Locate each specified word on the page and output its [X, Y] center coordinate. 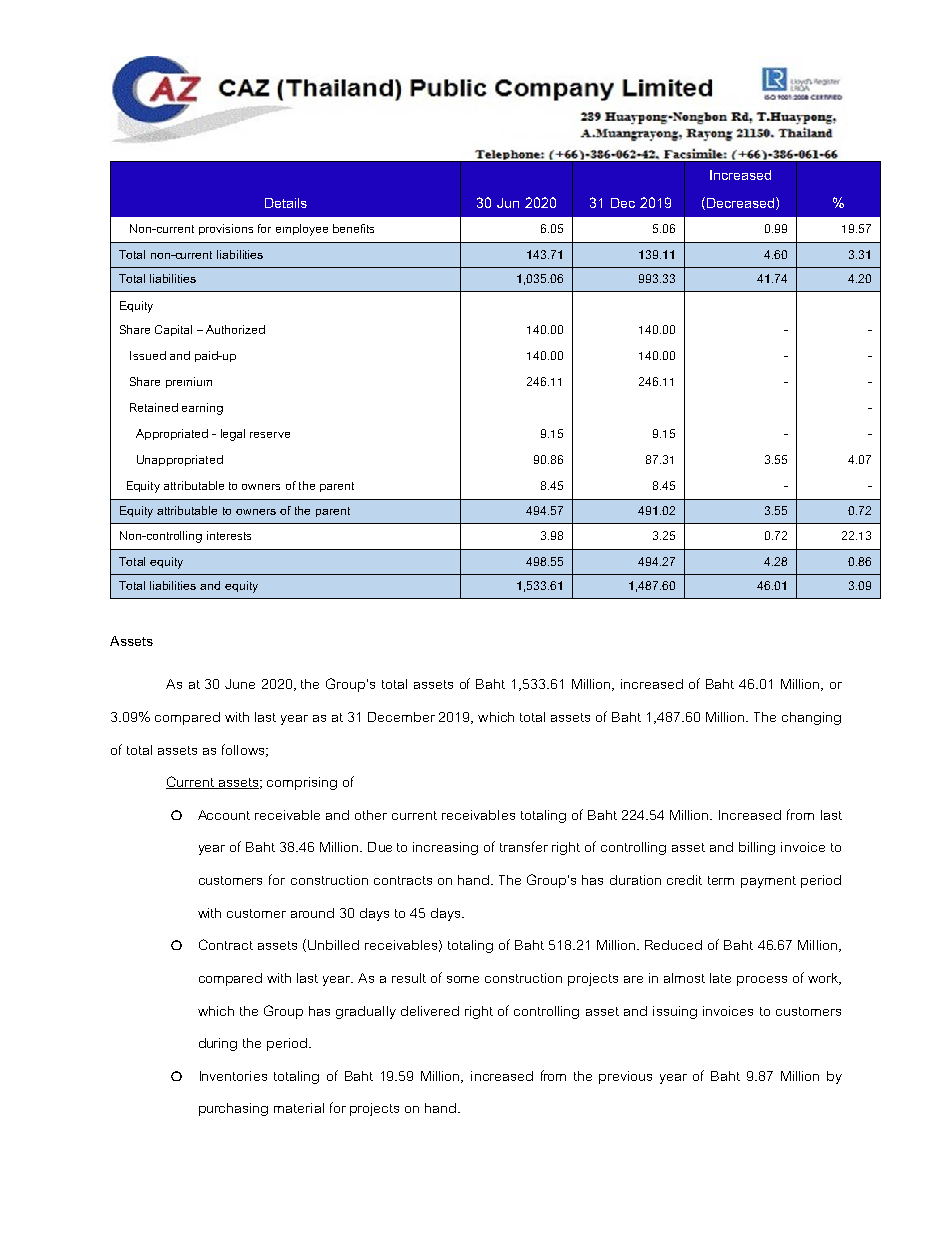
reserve [270, 435]
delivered [430, 1011]
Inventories [233, 1076]
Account [224, 815]
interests [229, 535]
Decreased [739, 203]
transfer [524, 846]
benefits [353, 228]
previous [625, 1077]
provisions [226, 229]
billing [757, 848]
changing [811, 718]
